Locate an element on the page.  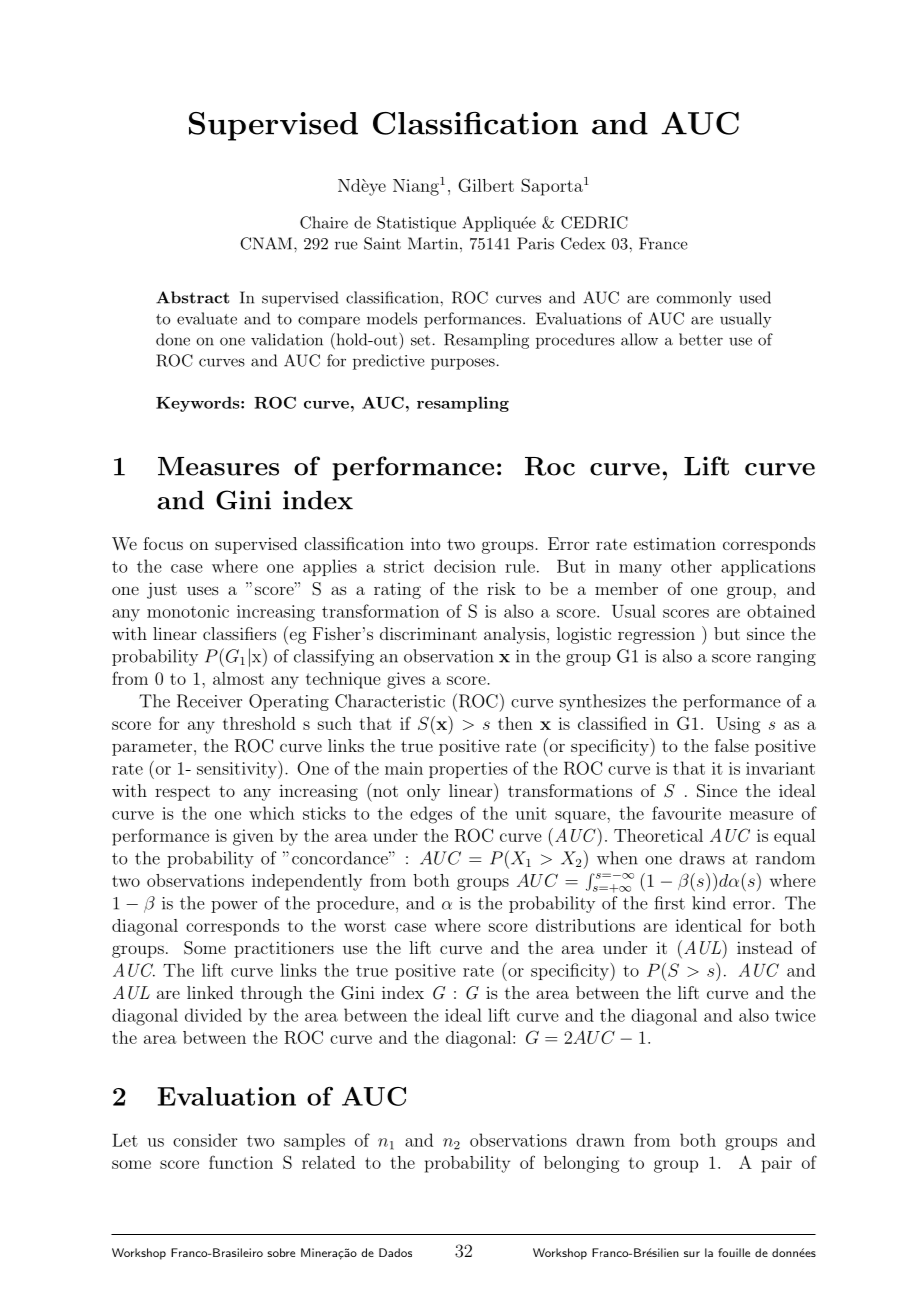
France is located at coordinates (663, 243).
